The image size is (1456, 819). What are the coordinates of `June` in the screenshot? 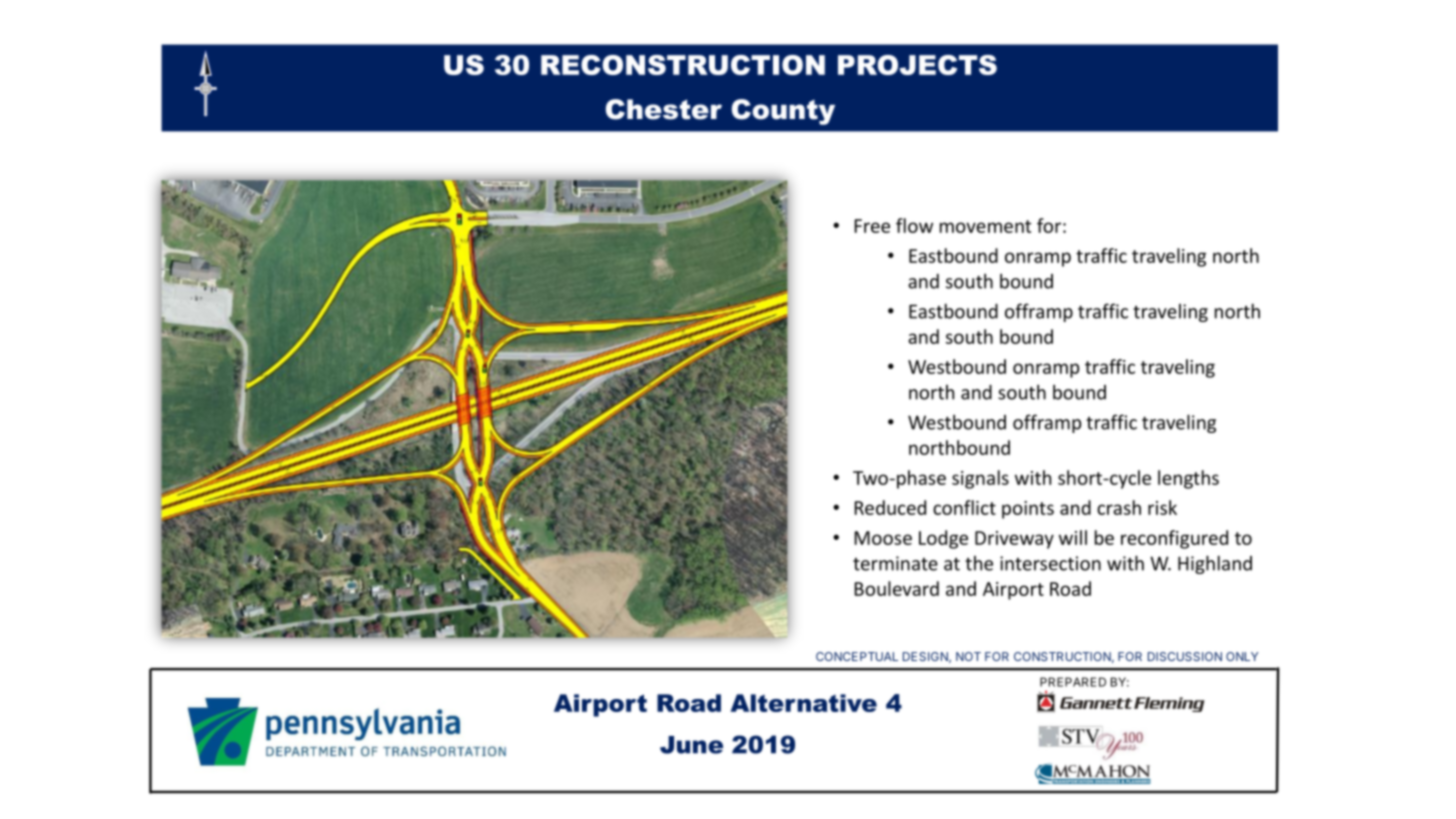 It's located at (691, 745).
